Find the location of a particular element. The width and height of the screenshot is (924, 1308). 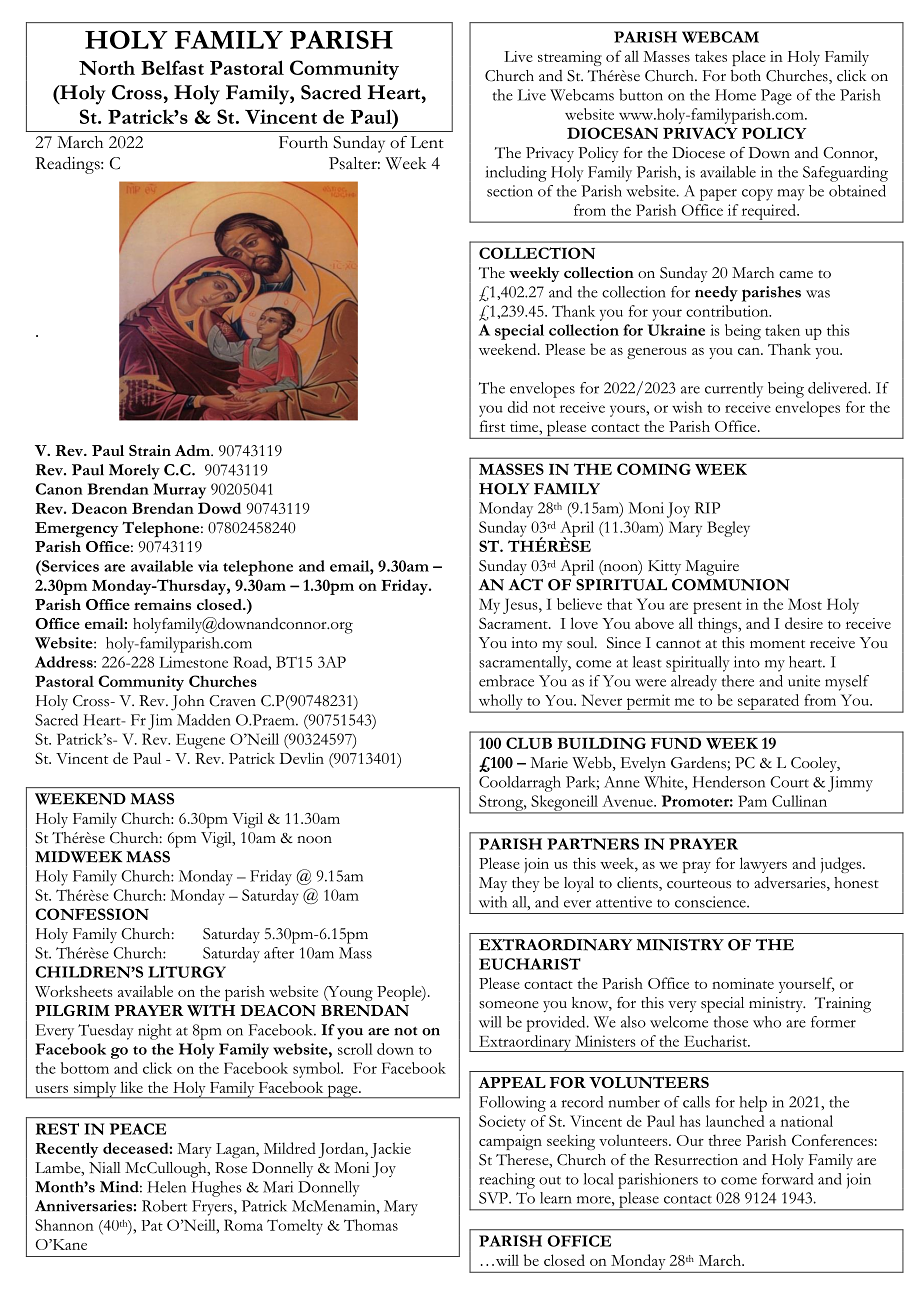

Lent is located at coordinates (427, 142).
